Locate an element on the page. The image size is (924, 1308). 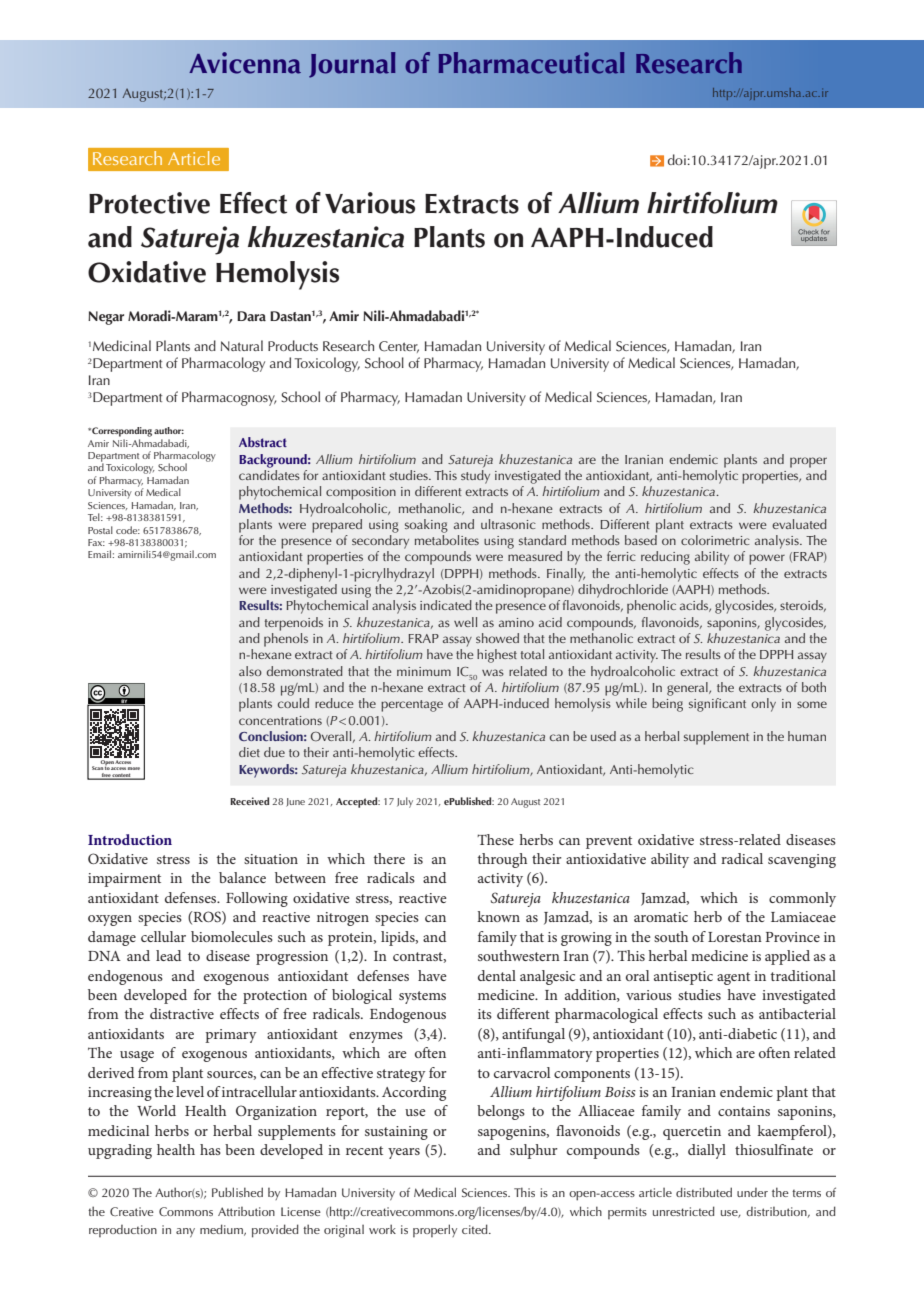
well is located at coordinates (465, 622).
